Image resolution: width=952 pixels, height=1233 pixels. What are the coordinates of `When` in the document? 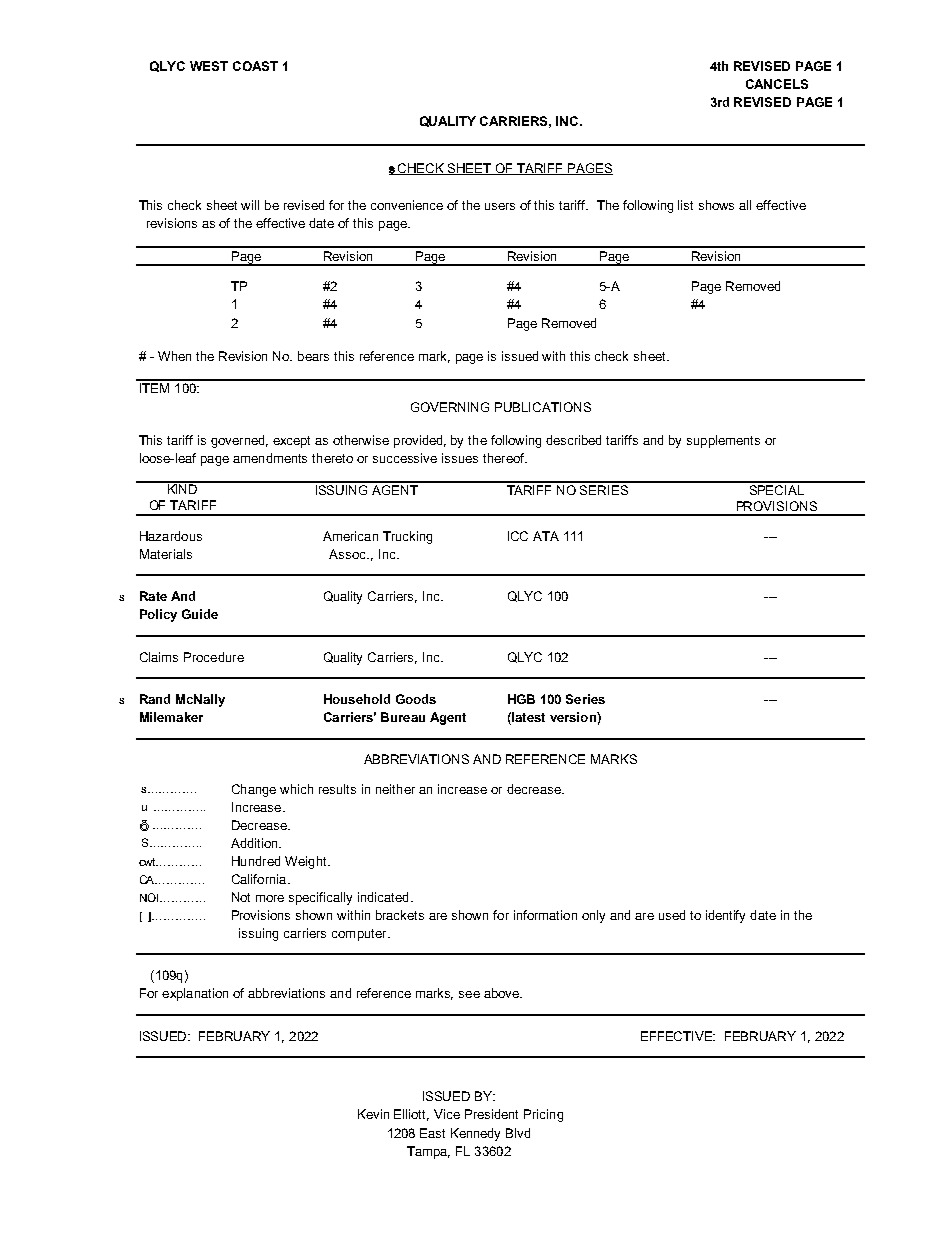 It's located at (174, 356).
